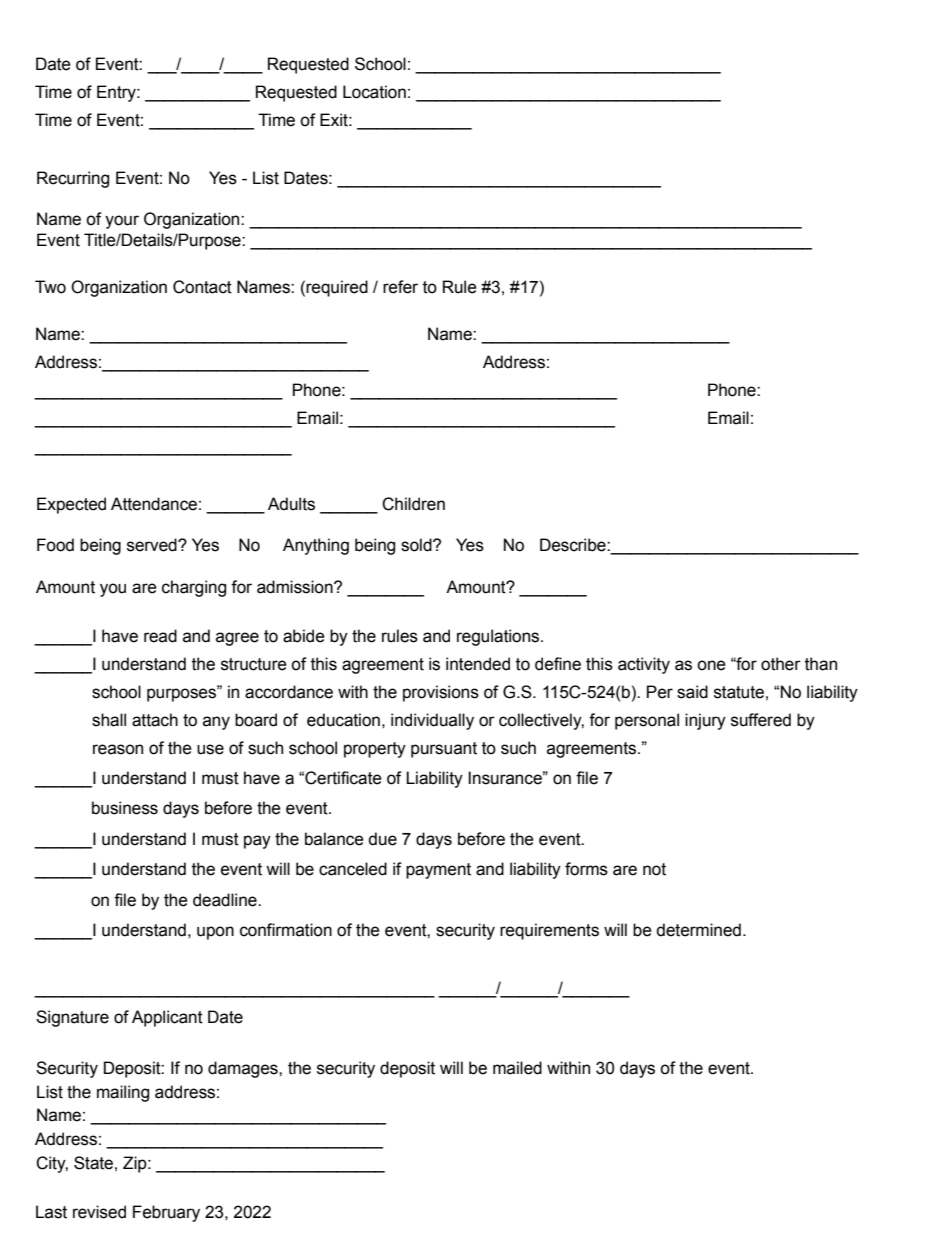  Describe the element at coordinates (417, 545) in the document. I see `sold` at that location.
